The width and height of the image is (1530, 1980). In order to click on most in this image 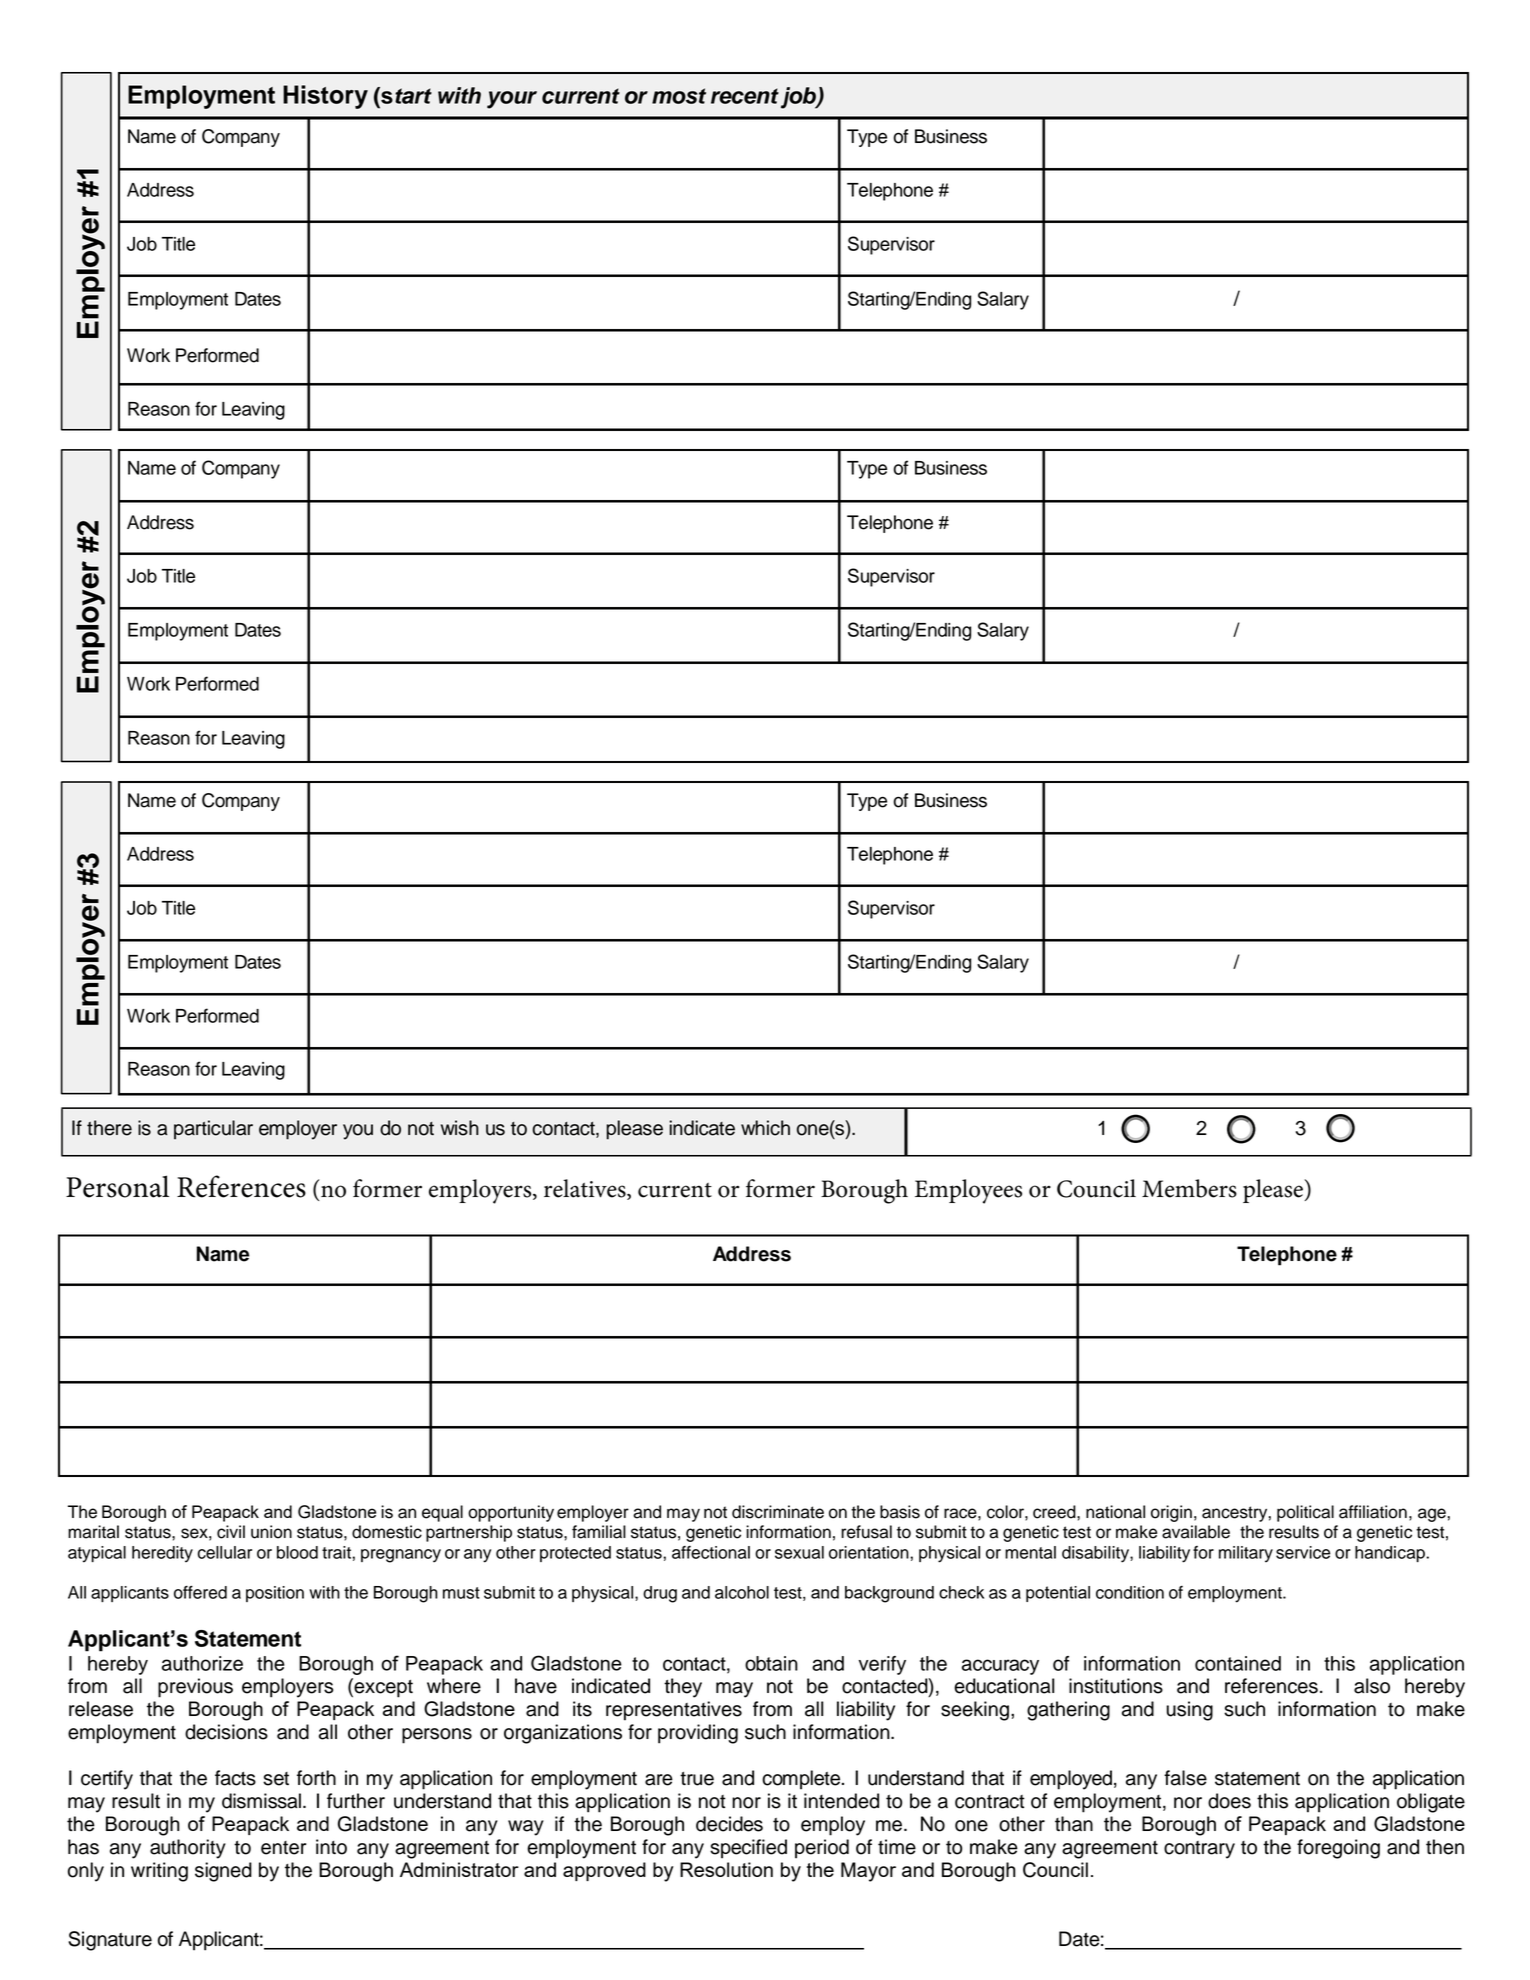, I will do `click(679, 96)`.
